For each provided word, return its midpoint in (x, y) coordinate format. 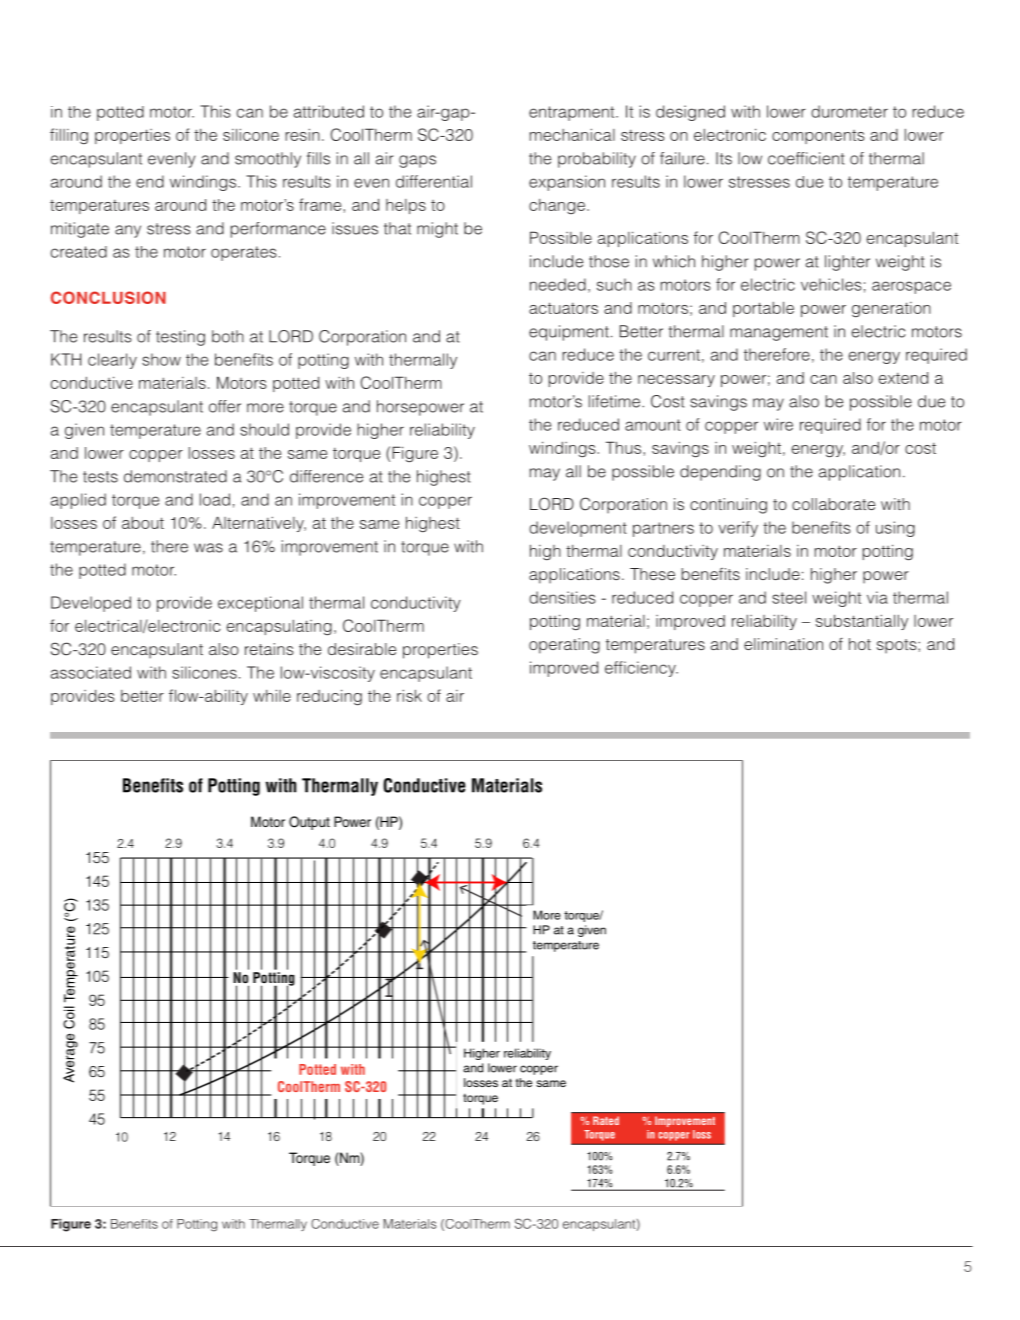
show (161, 359)
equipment (569, 333)
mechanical (572, 134)
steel (789, 597)
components (818, 137)
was (208, 548)
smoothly (268, 160)
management (779, 333)
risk (409, 695)
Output (309, 823)
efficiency (641, 669)
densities (562, 597)
